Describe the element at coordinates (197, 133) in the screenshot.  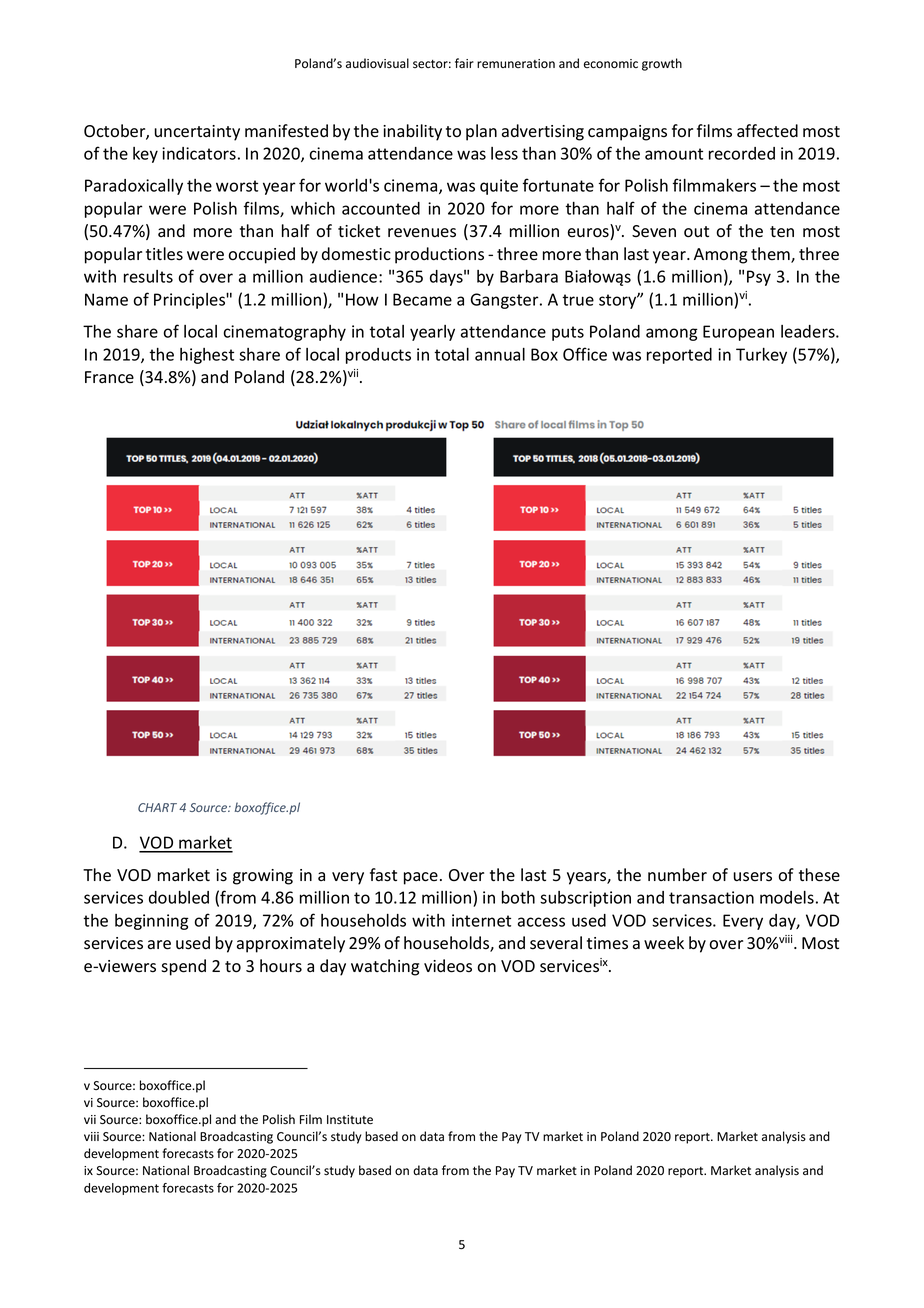
I see `uncertainty` at that location.
